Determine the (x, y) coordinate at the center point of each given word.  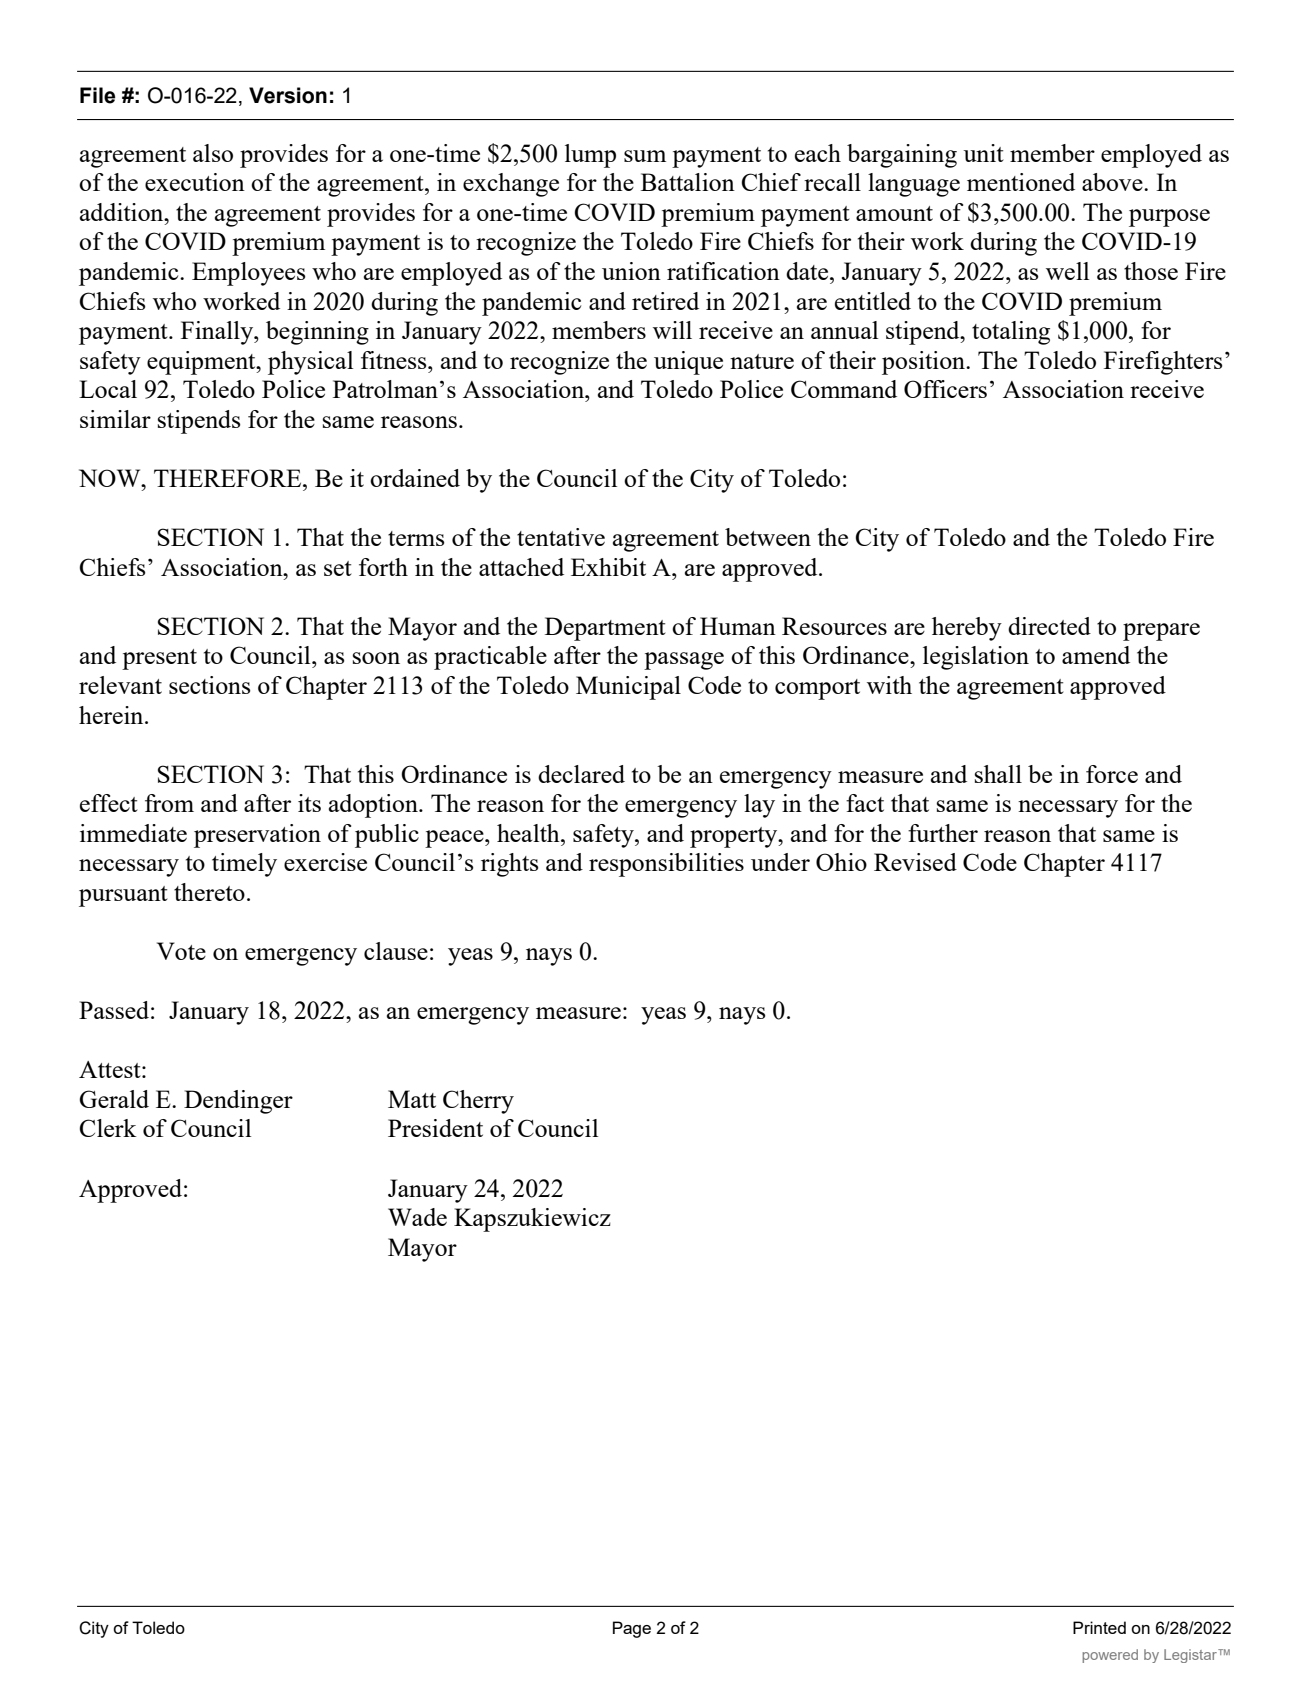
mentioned (1021, 182)
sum (645, 156)
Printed (1099, 1627)
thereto (209, 892)
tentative (561, 537)
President (435, 1128)
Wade (417, 1217)
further (943, 833)
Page (632, 1629)
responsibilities (666, 865)
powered (1110, 1656)
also (213, 153)
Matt (412, 1099)
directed (1049, 626)
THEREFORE (229, 478)
